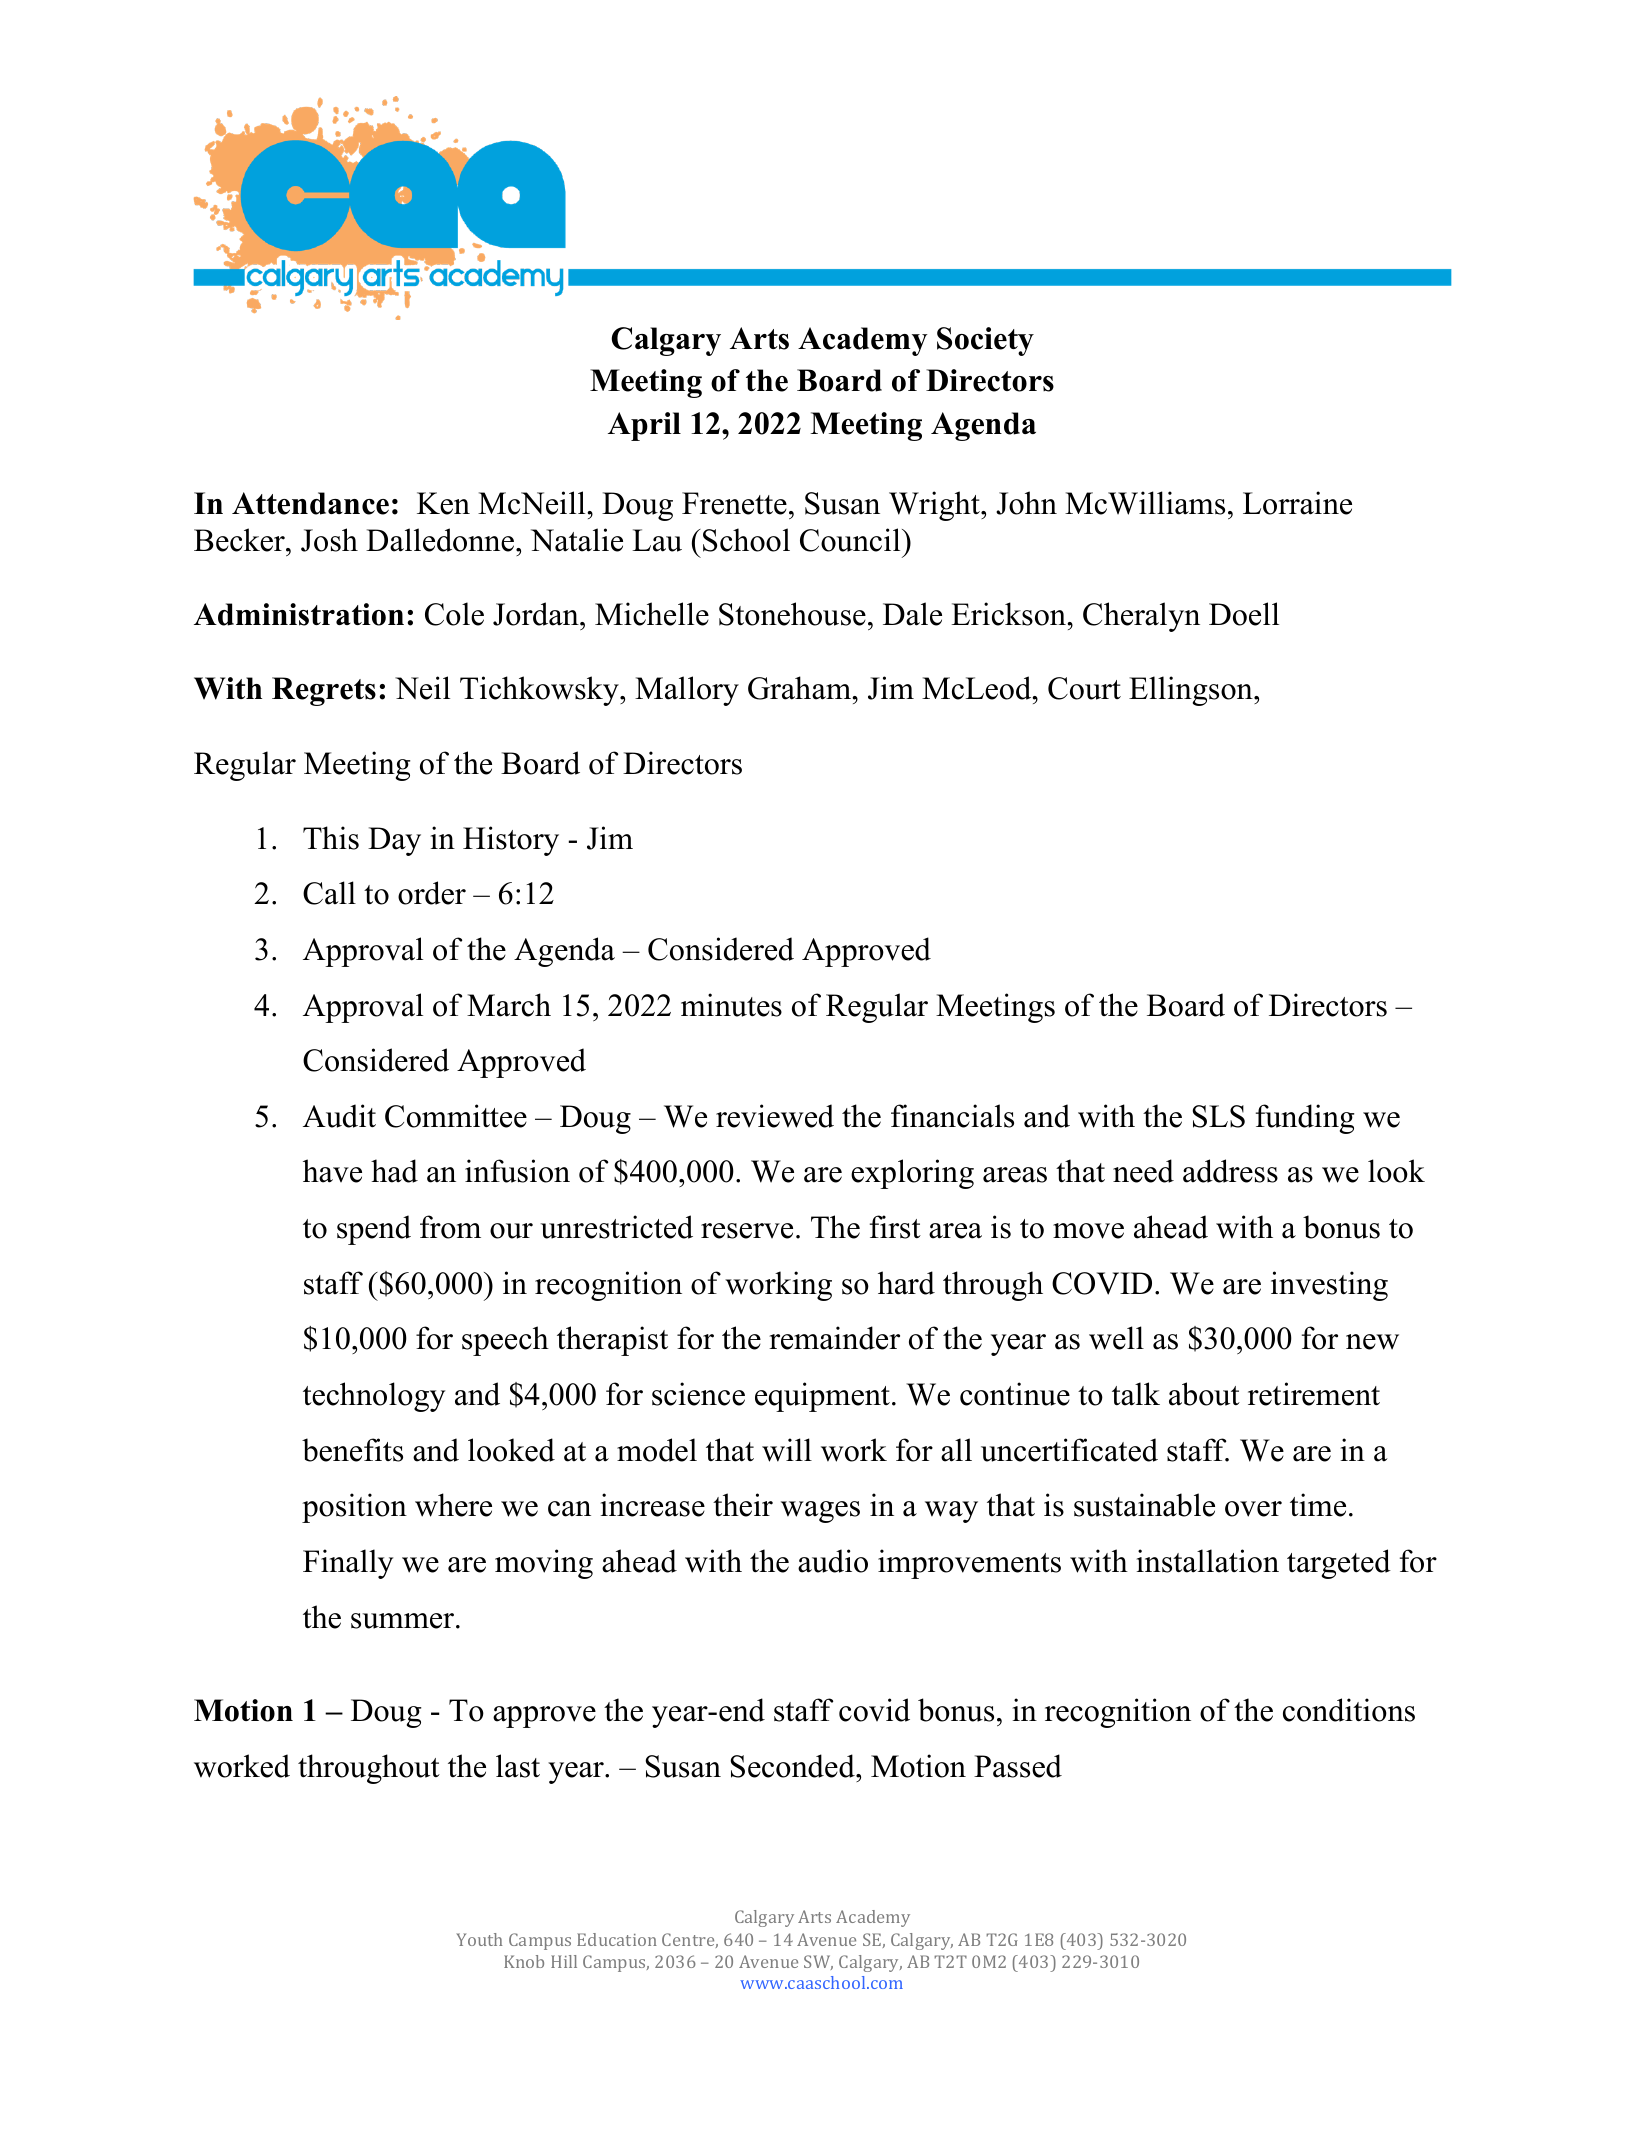 The image size is (1645, 2129). What do you see at coordinates (1218, 1116) in the page?
I see `SLS` at bounding box center [1218, 1116].
